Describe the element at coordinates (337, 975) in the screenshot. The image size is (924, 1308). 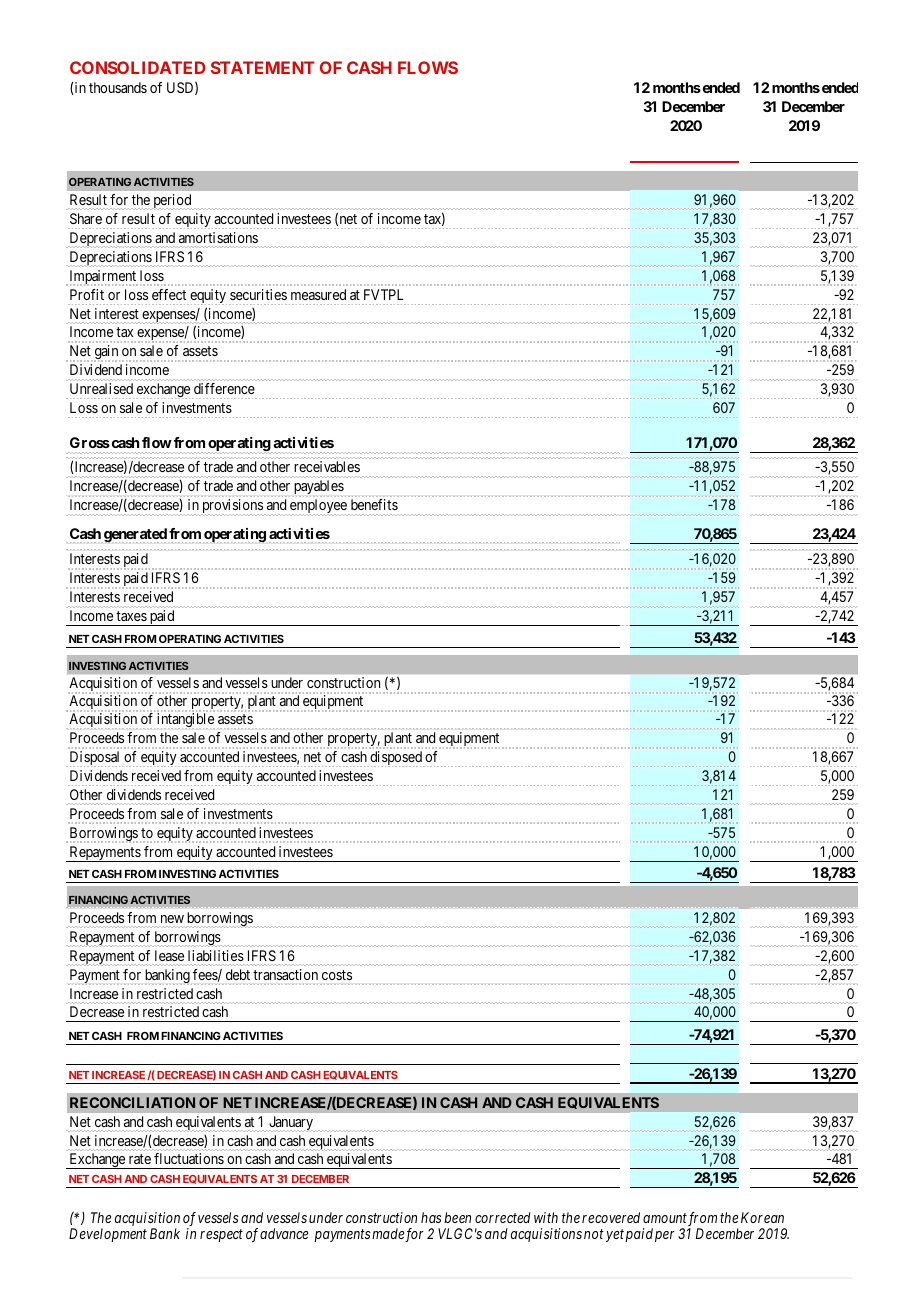
I see `costs` at that location.
